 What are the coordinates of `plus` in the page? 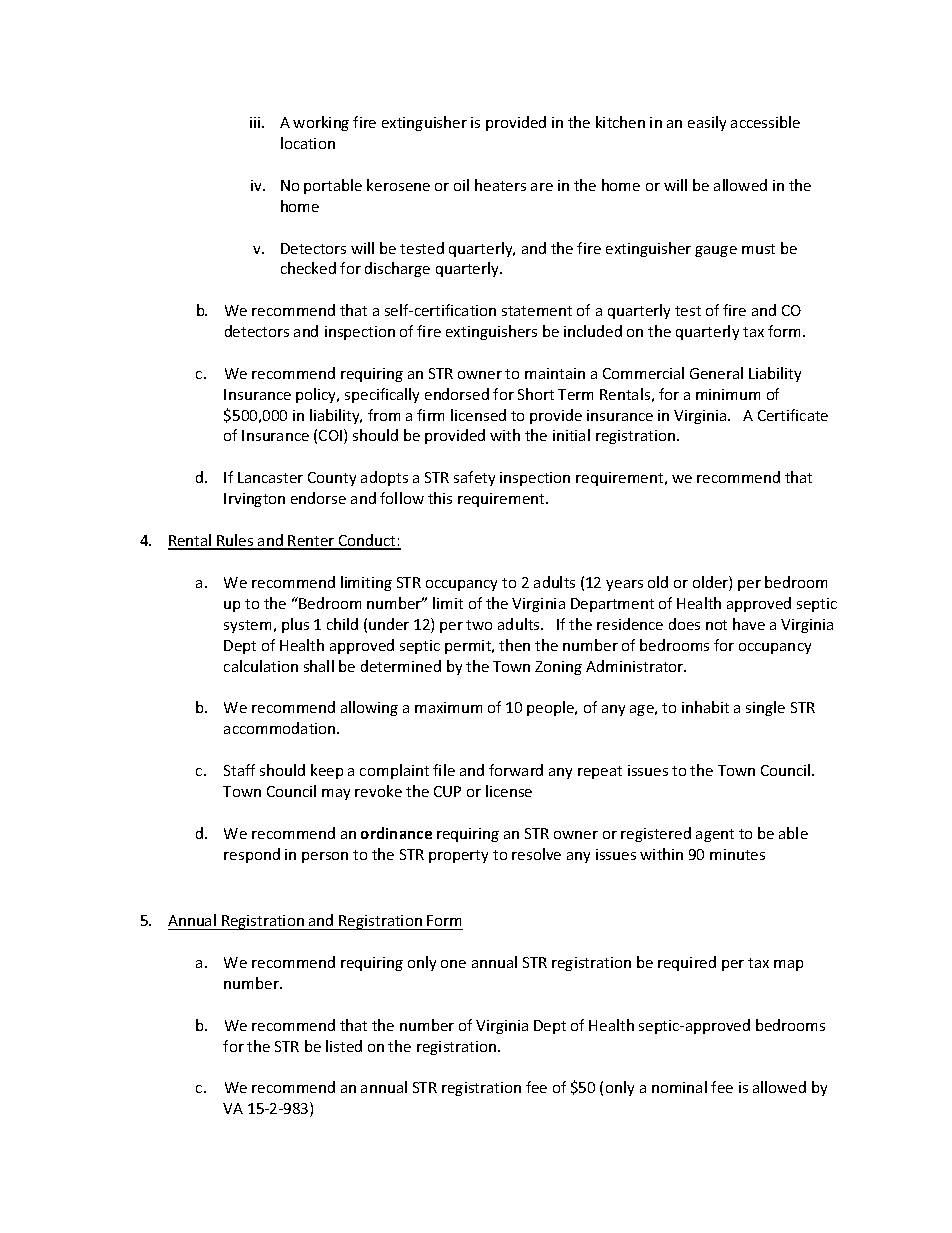 It's located at (295, 625).
